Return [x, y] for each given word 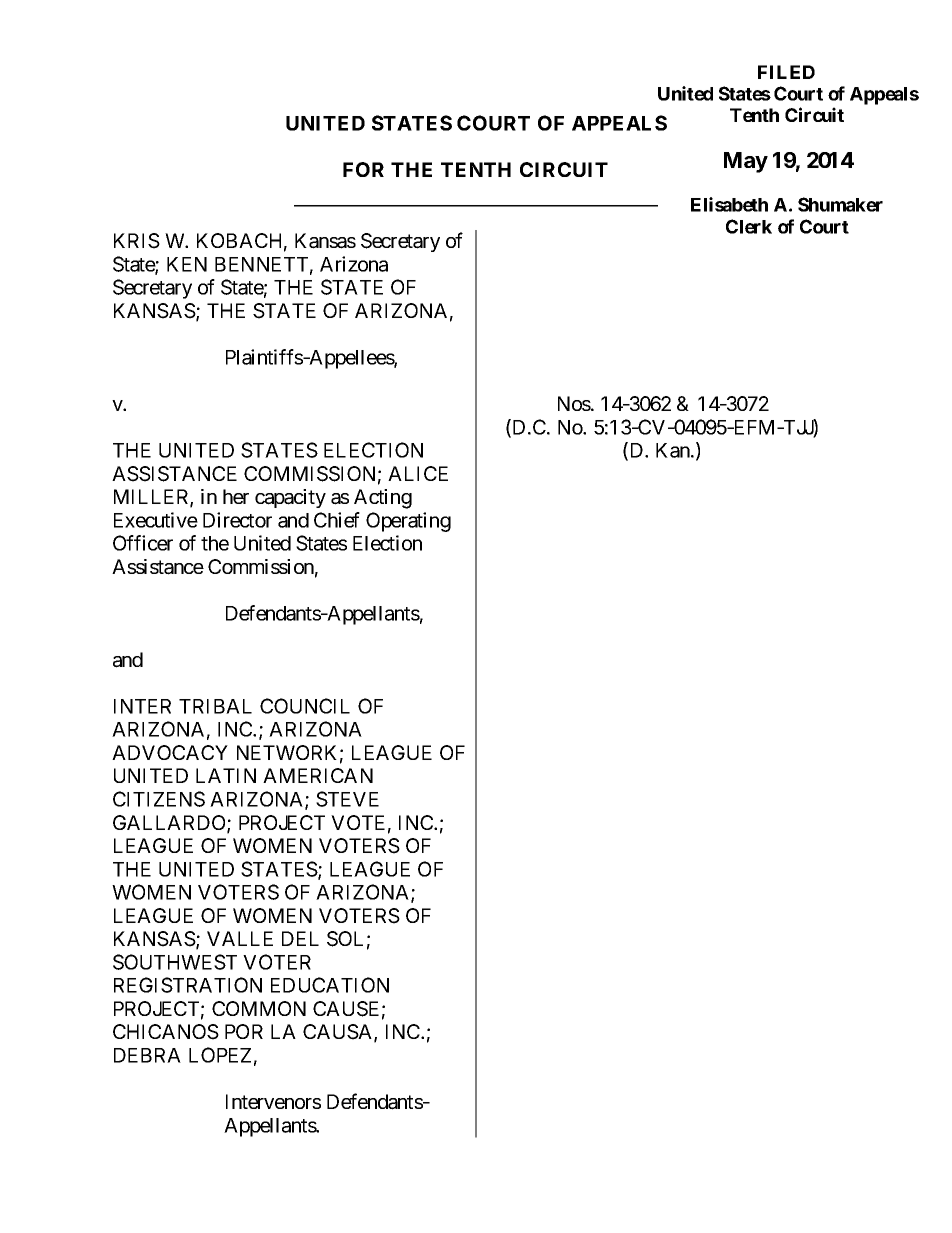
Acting [383, 499]
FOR [363, 169]
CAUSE [346, 1009]
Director [237, 520]
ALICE [418, 473]
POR [244, 1031]
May [746, 162]
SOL [345, 939]
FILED [786, 72]
